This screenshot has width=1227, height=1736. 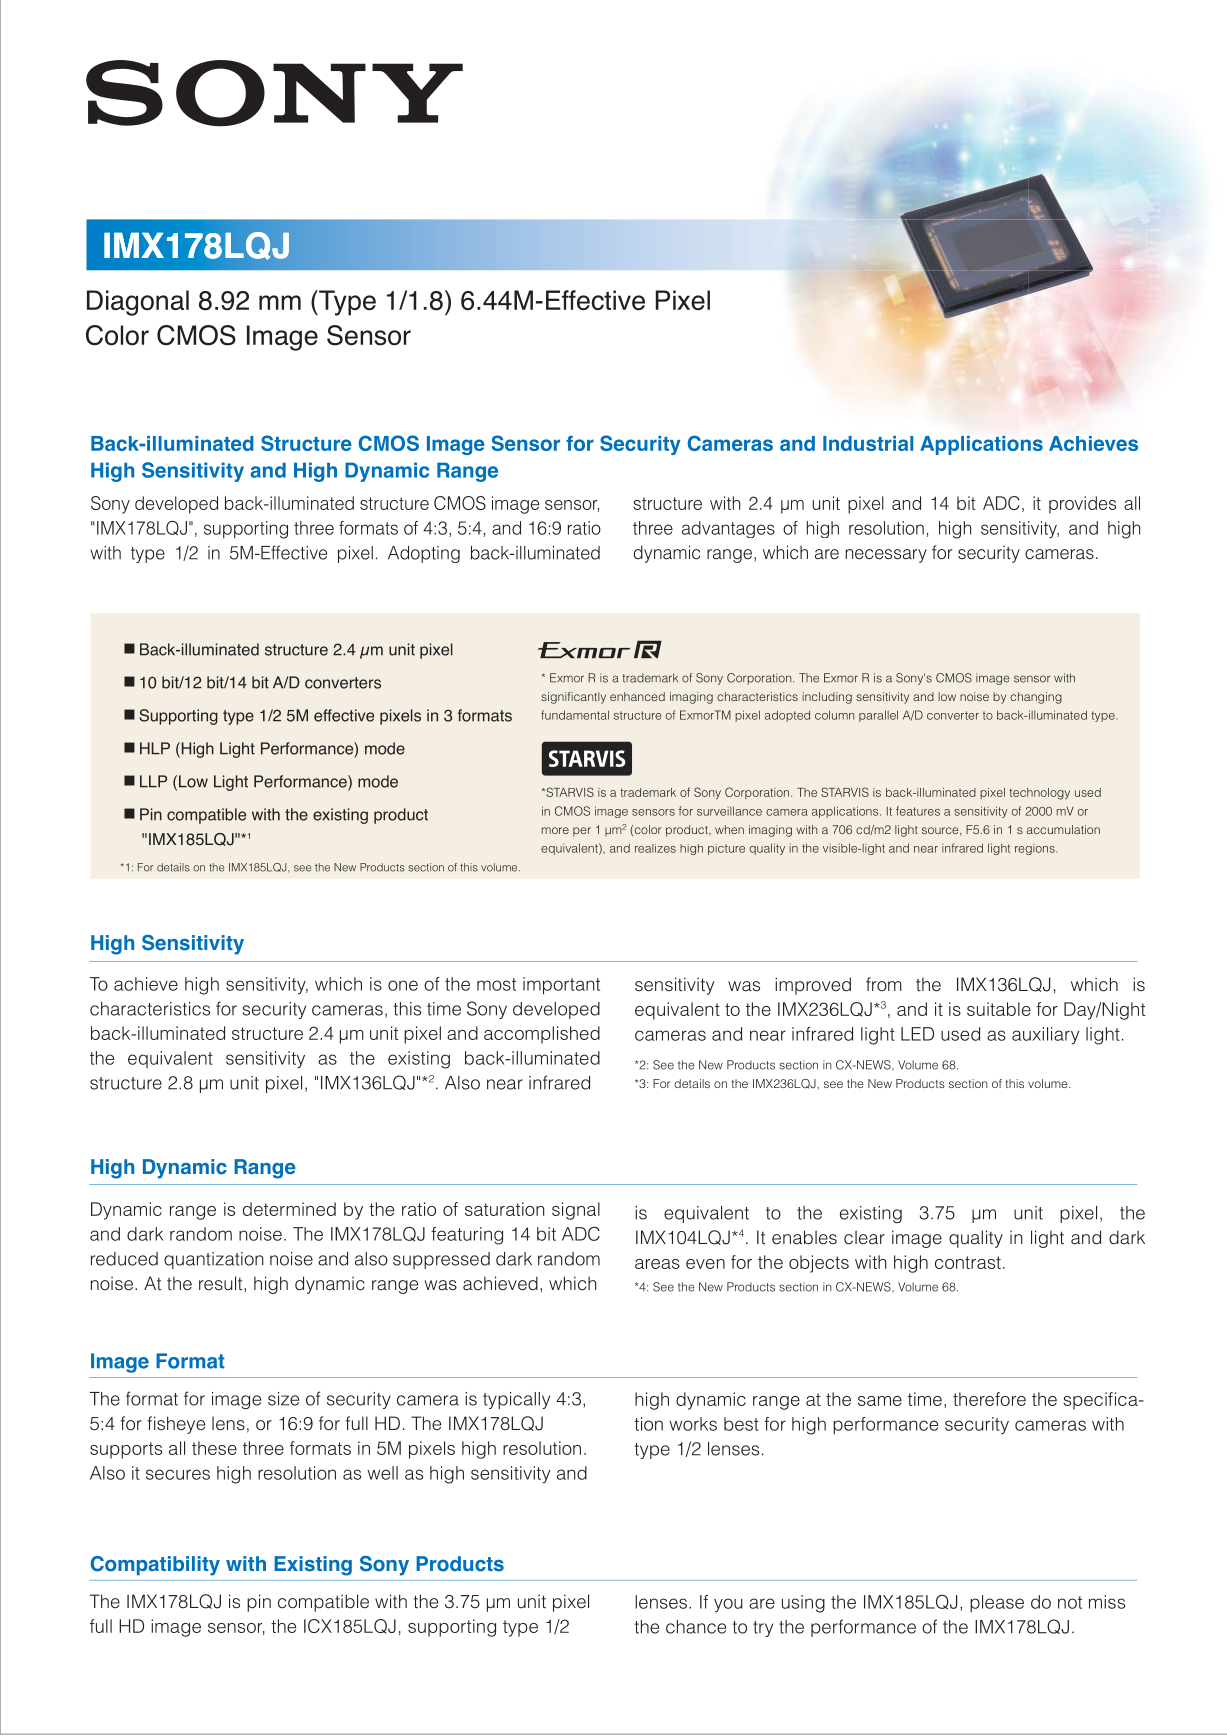 What do you see at coordinates (968, 1262) in the screenshot?
I see `contrast` at bounding box center [968, 1262].
